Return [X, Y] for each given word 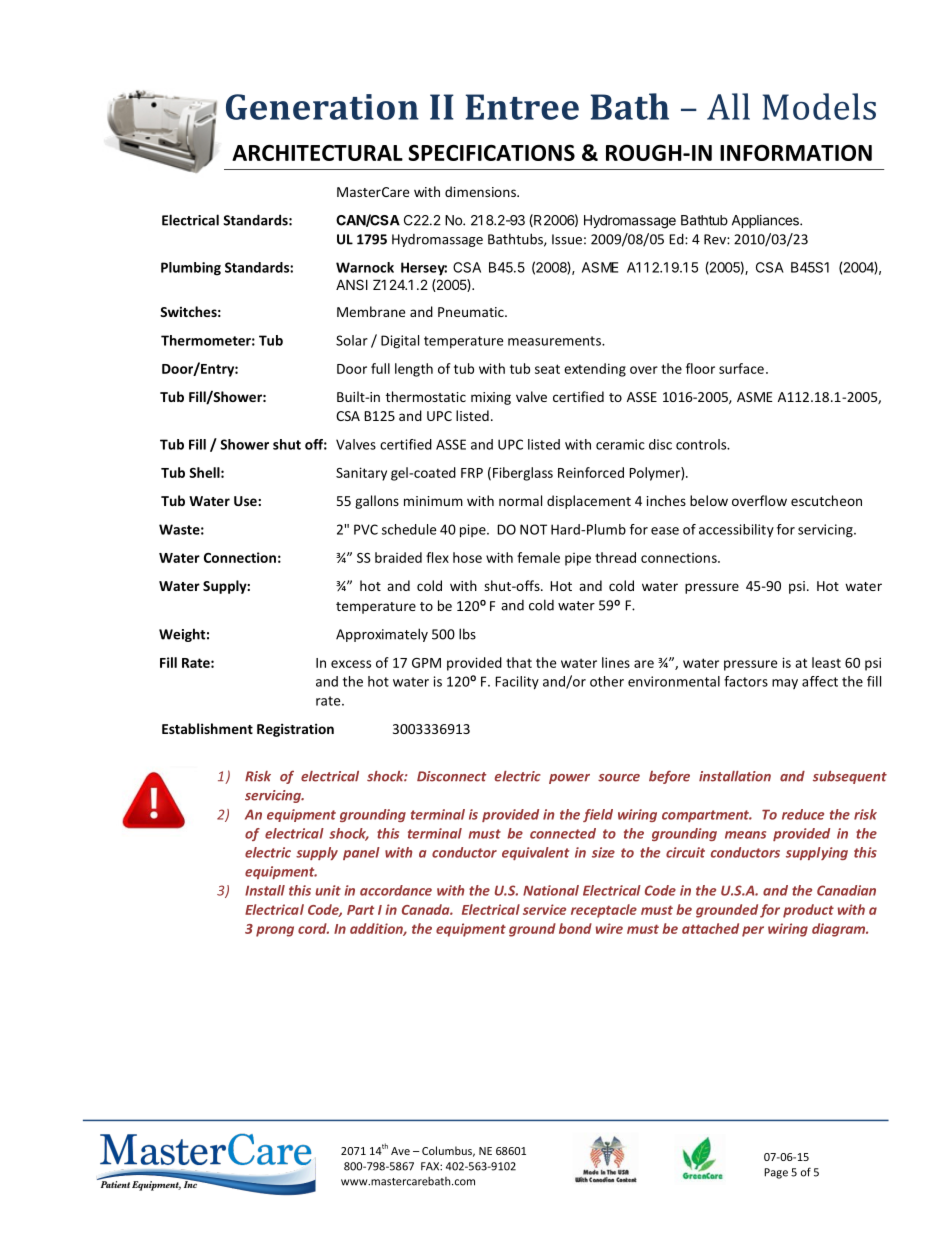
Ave [400, 1151]
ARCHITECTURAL [317, 153]
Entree [522, 107]
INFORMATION [796, 153]
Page [776, 1173]
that [519, 662]
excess [351, 664]
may [785, 684]
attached [710, 928]
